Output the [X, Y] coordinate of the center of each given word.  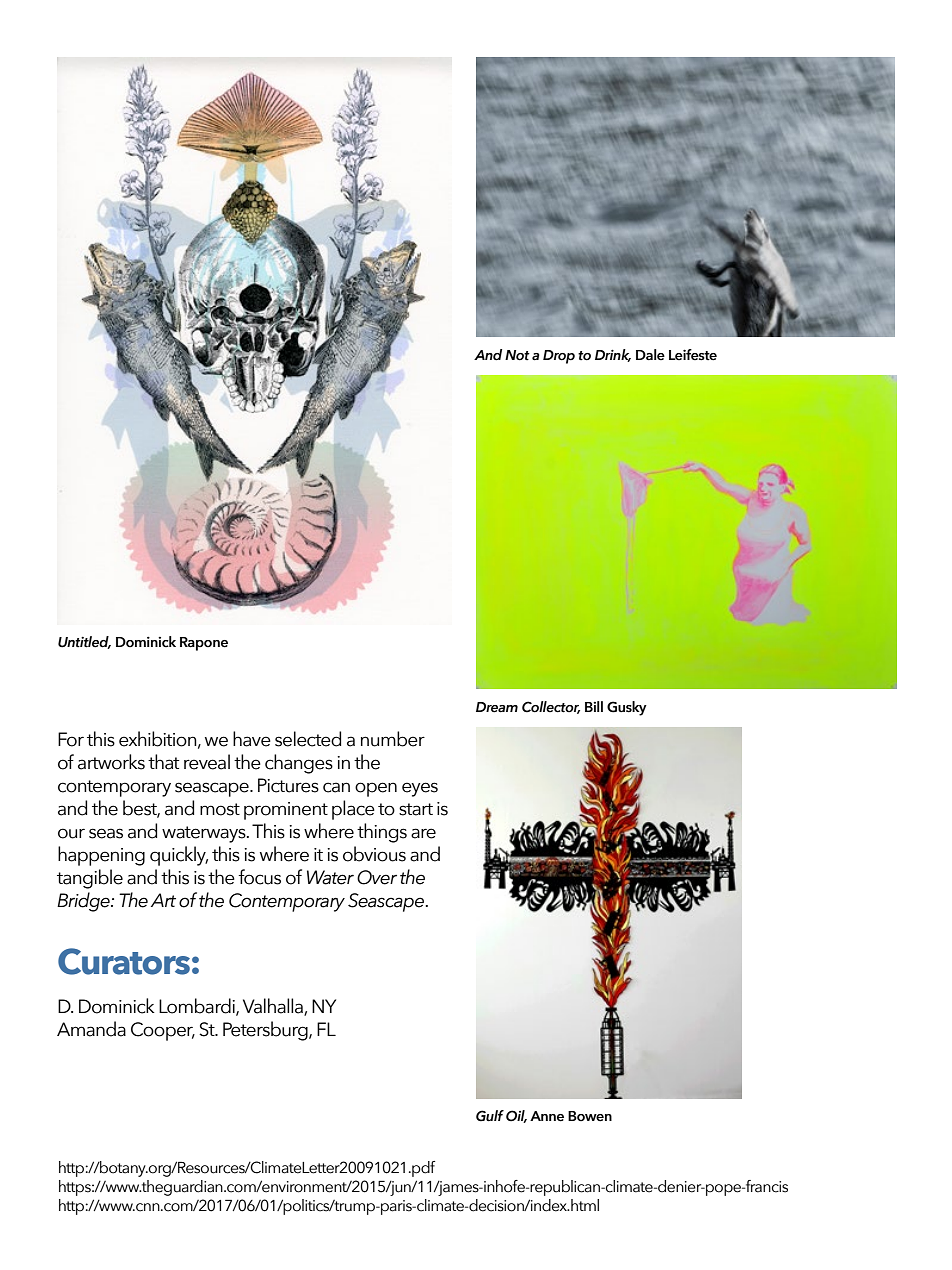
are [423, 833]
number [393, 739]
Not [517, 355]
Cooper [163, 1031]
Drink [613, 355]
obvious [374, 854]
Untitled [84, 642]
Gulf [490, 1116]
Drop [559, 357]
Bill [594, 706]
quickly [179, 856]
